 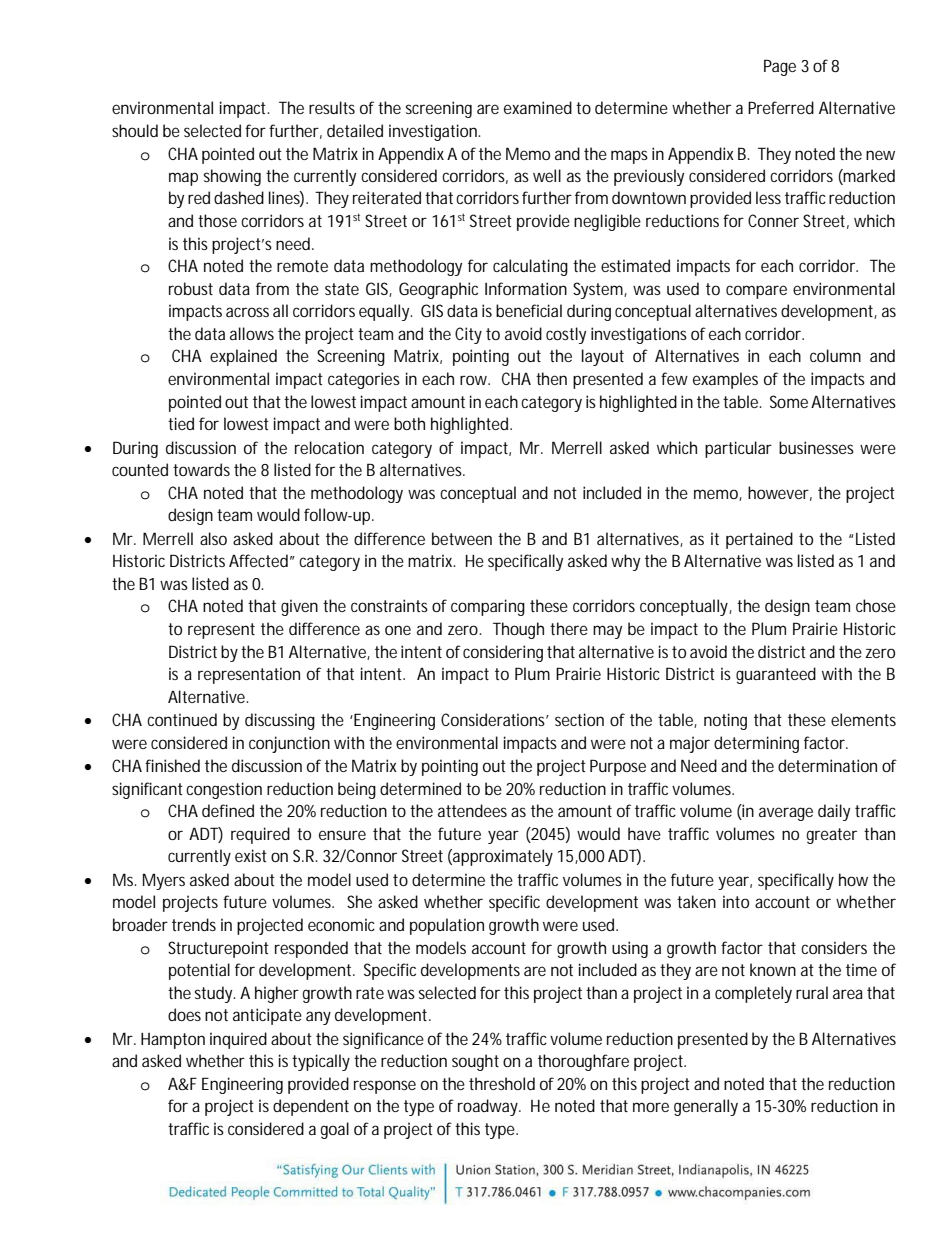 What do you see at coordinates (181, 423) in the document?
I see `tied` at bounding box center [181, 423].
